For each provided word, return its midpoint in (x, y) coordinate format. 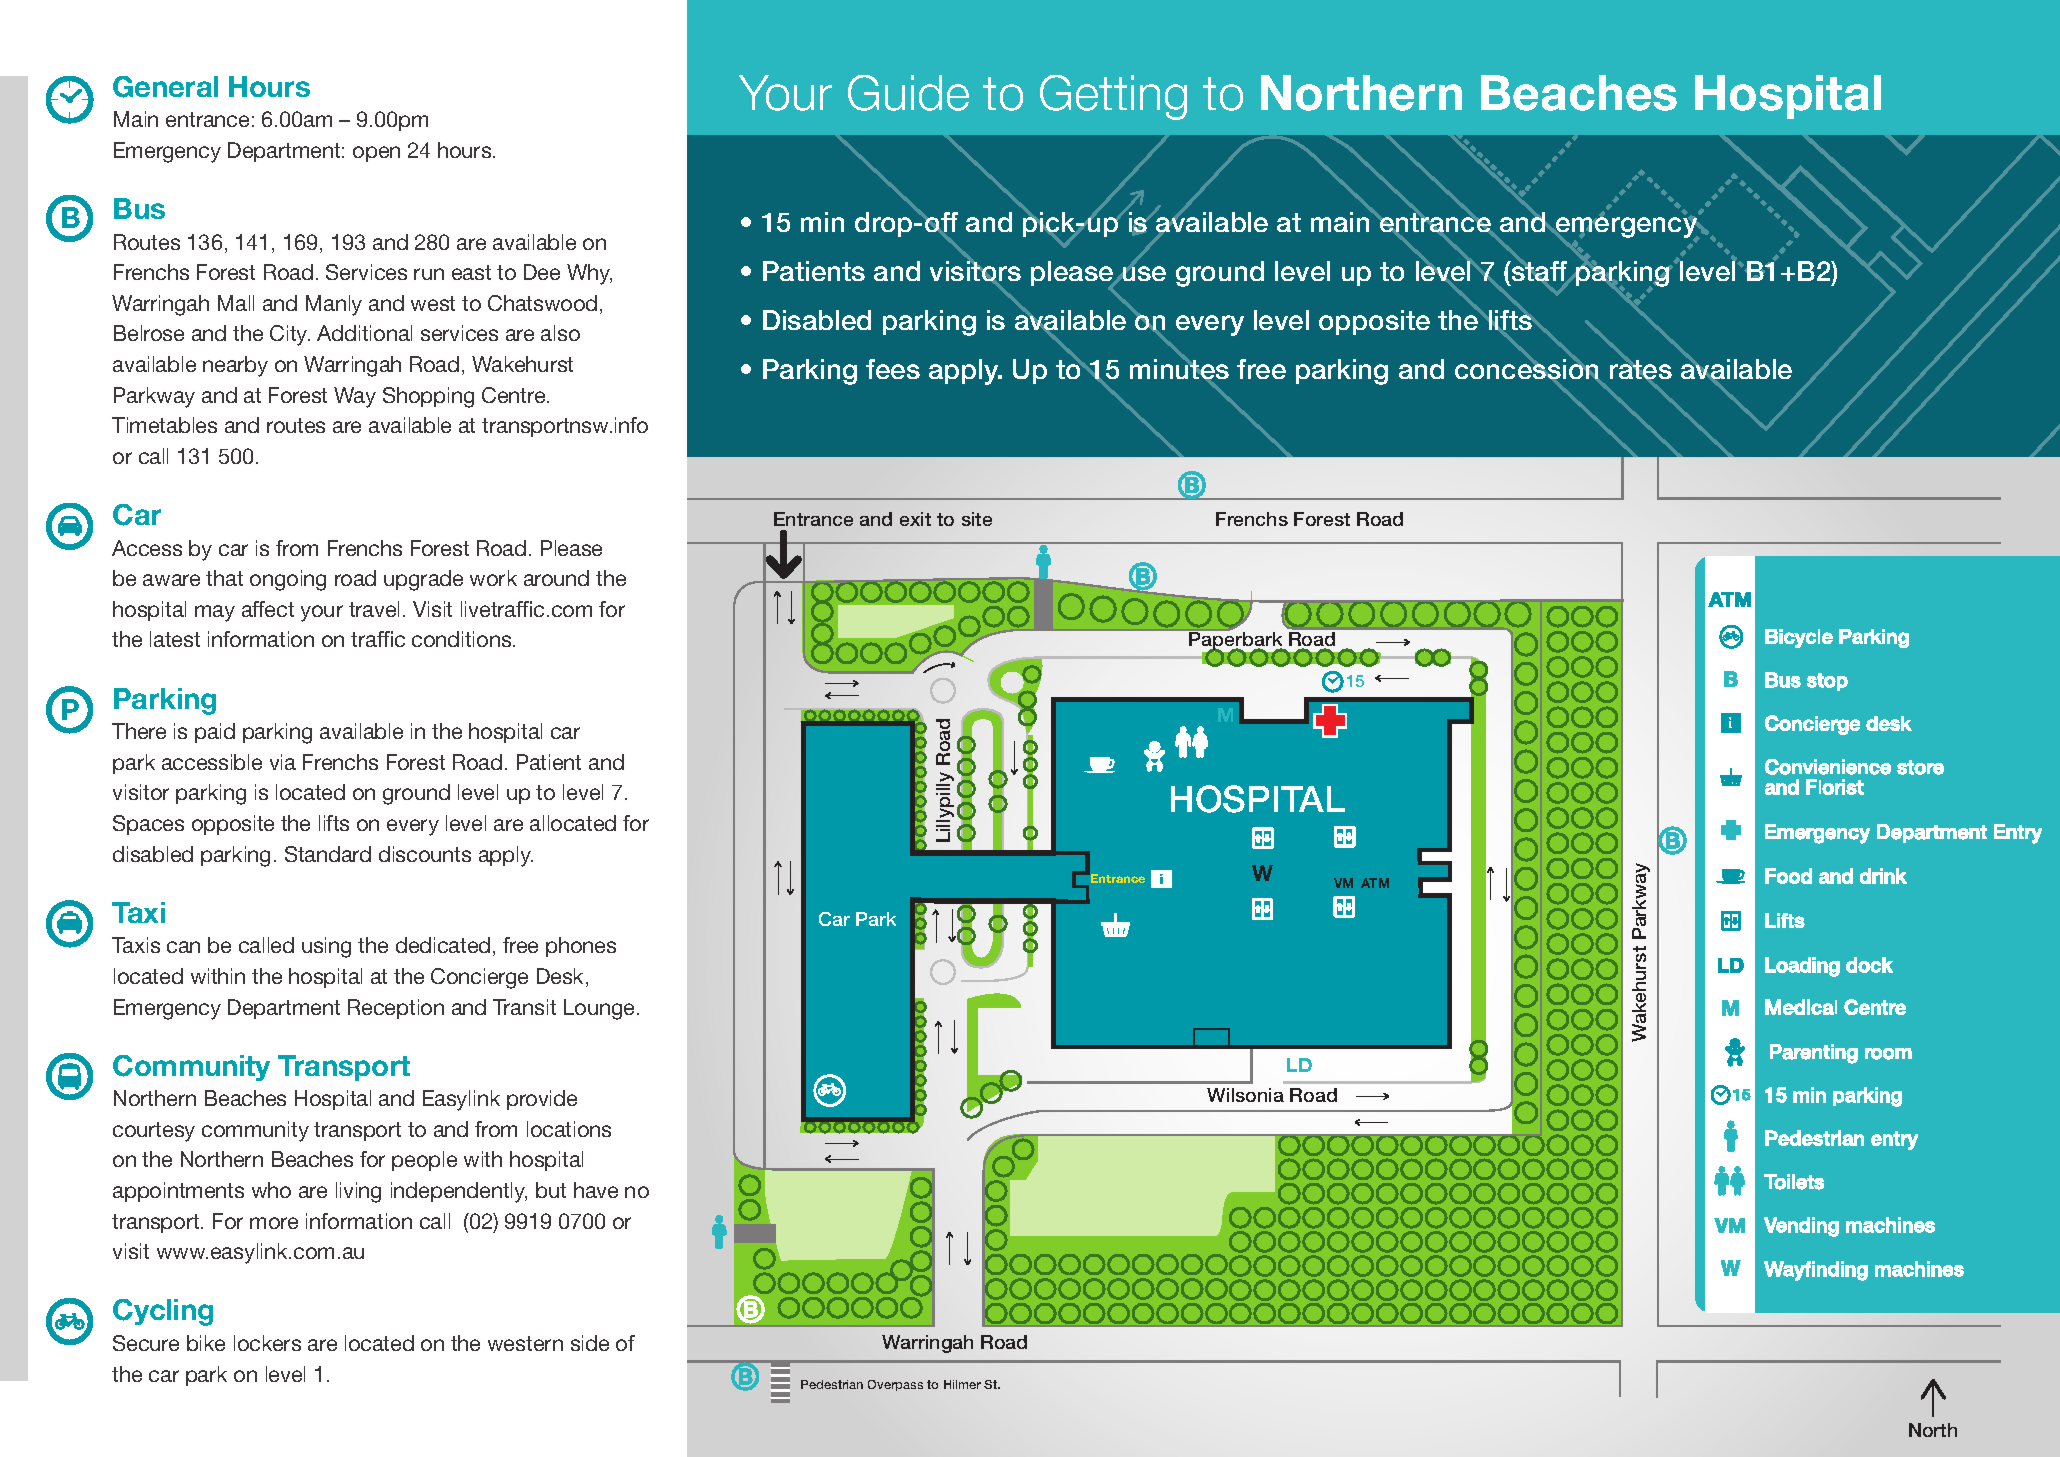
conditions (463, 639)
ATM (1375, 883)
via (283, 762)
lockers (267, 1343)
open (376, 154)
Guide (908, 93)
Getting (1113, 97)
